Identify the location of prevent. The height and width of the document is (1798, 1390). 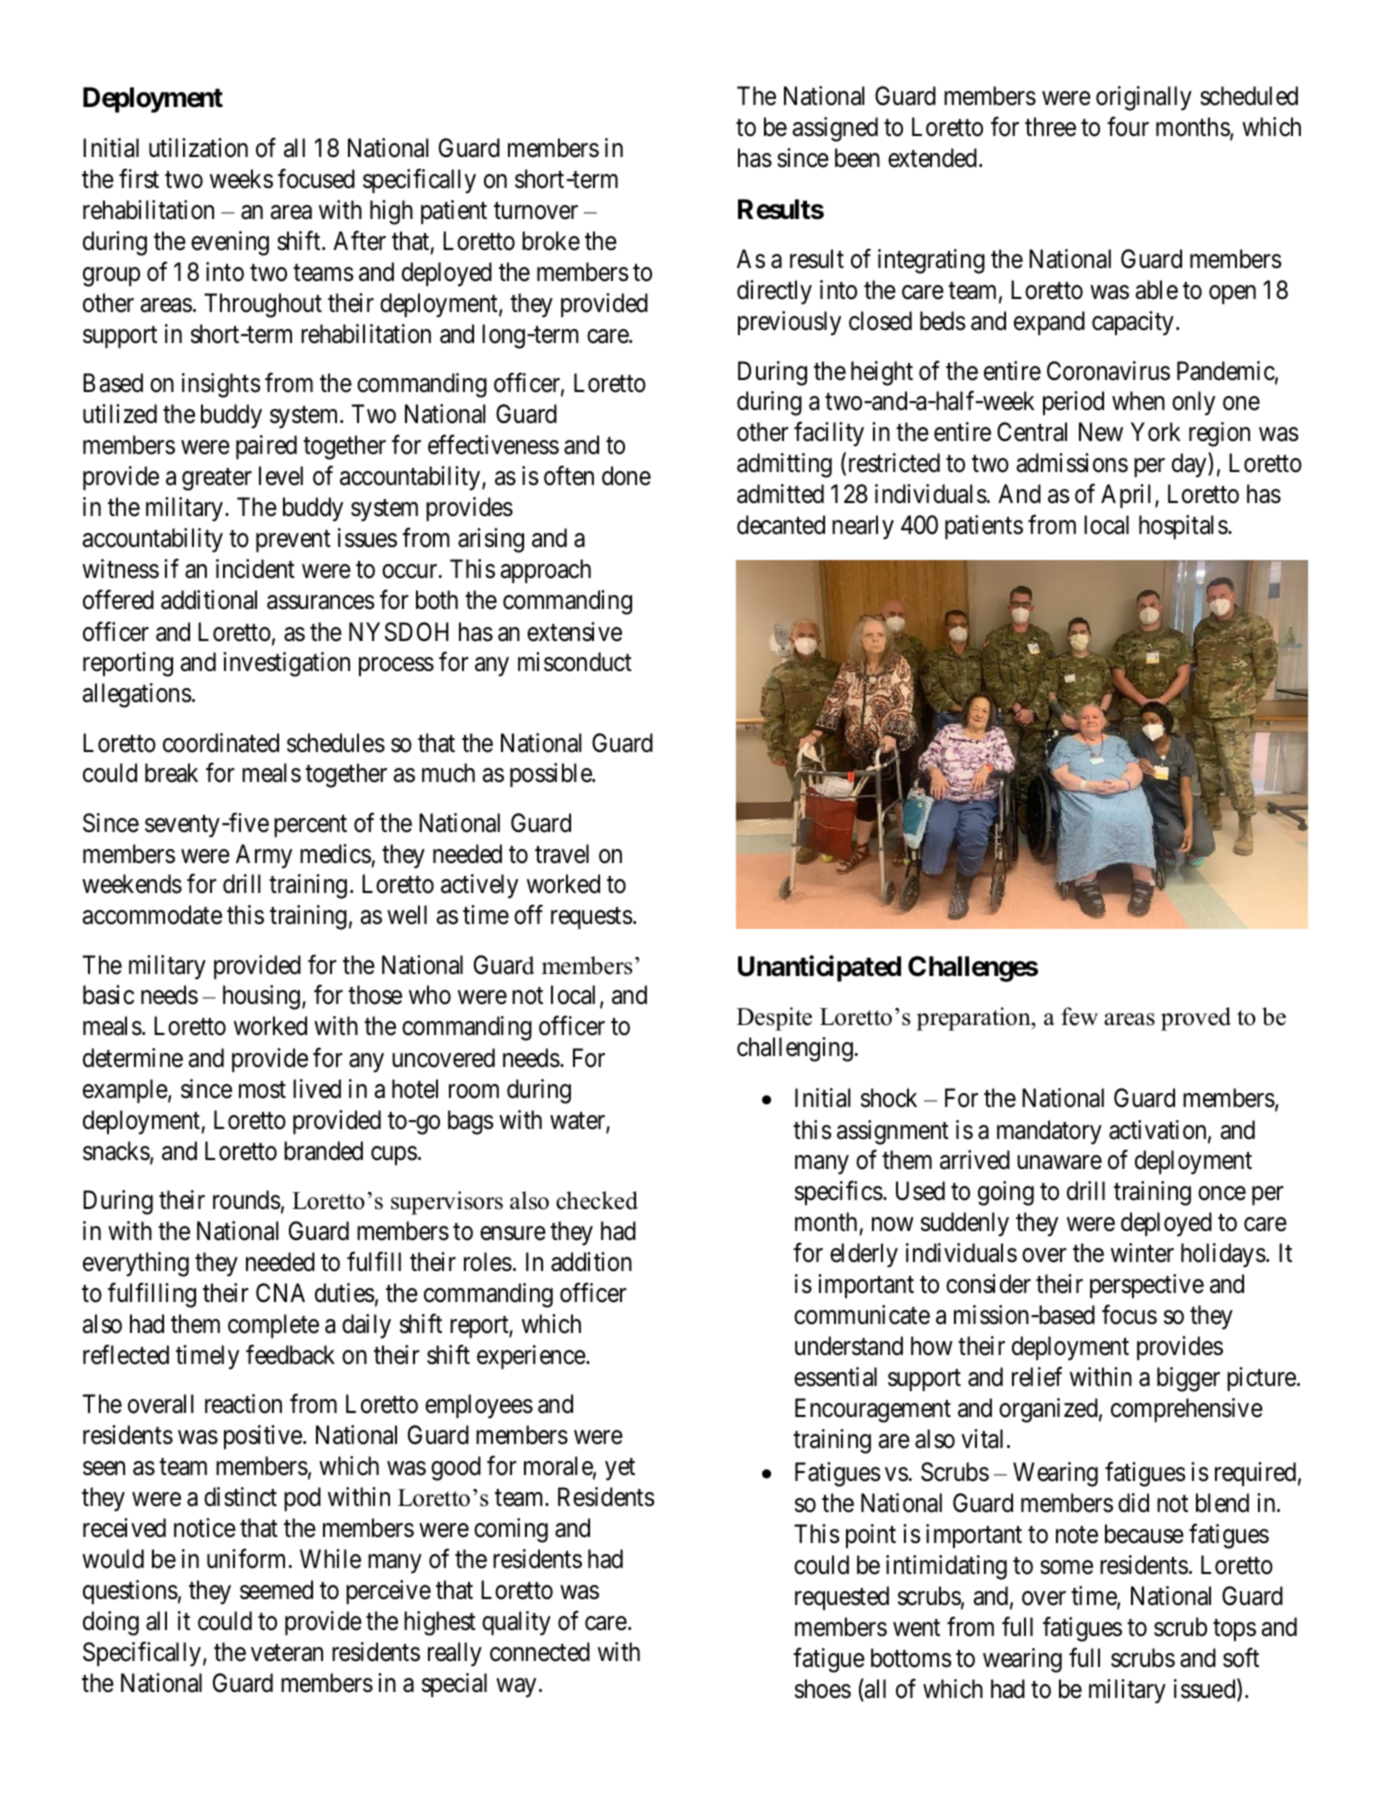
(293, 541).
